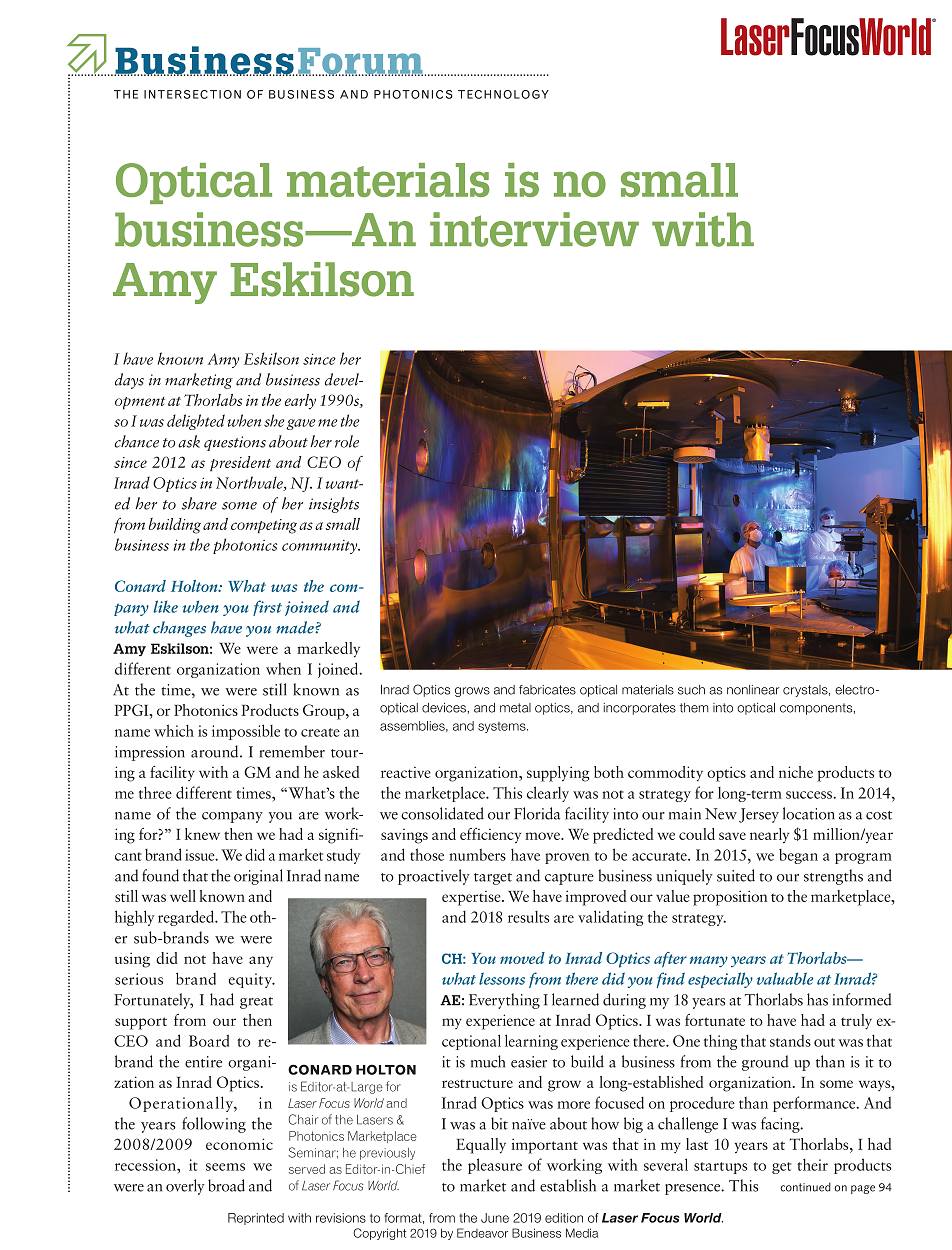 Image resolution: width=952 pixels, height=1250 pixels. What do you see at coordinates (199, 503) in the image?
I see `share` at bounding box center [199, 503].
